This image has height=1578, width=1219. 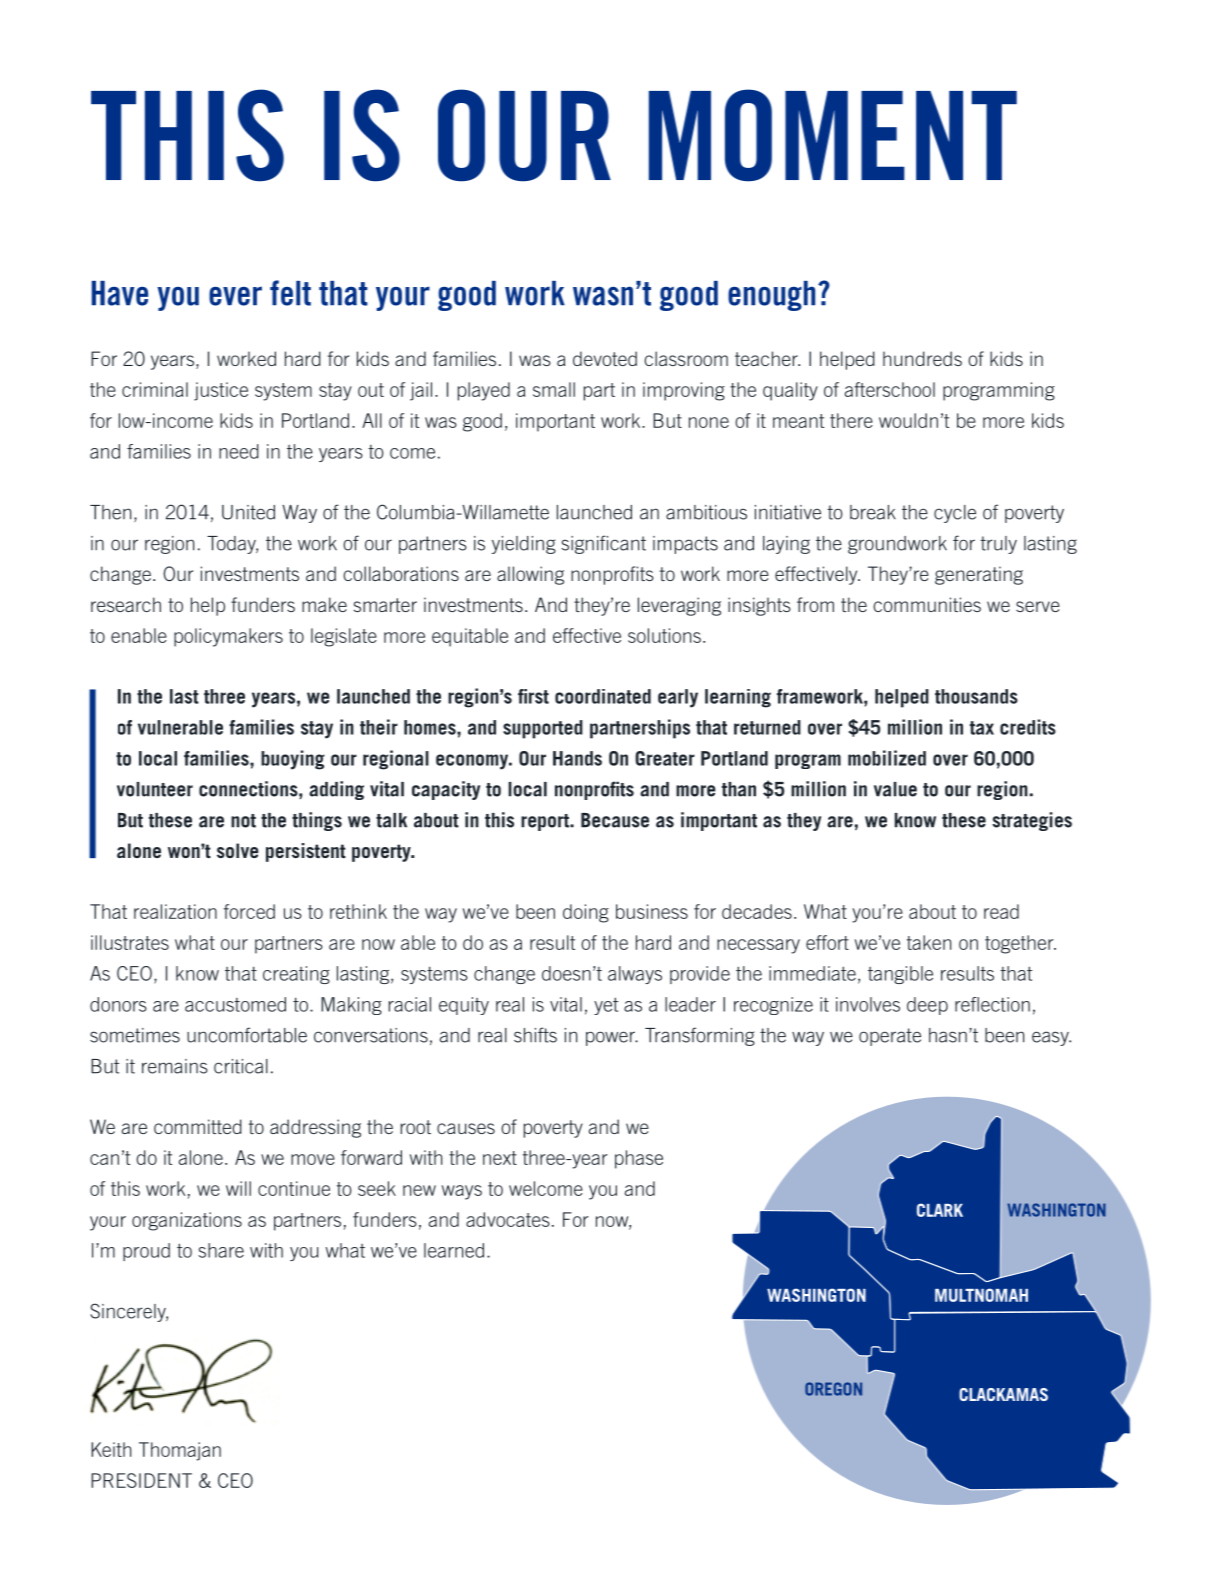 What do you see at coordinates (290, 293) in the image?
I see `felt` at bounding box center [290, 293].
